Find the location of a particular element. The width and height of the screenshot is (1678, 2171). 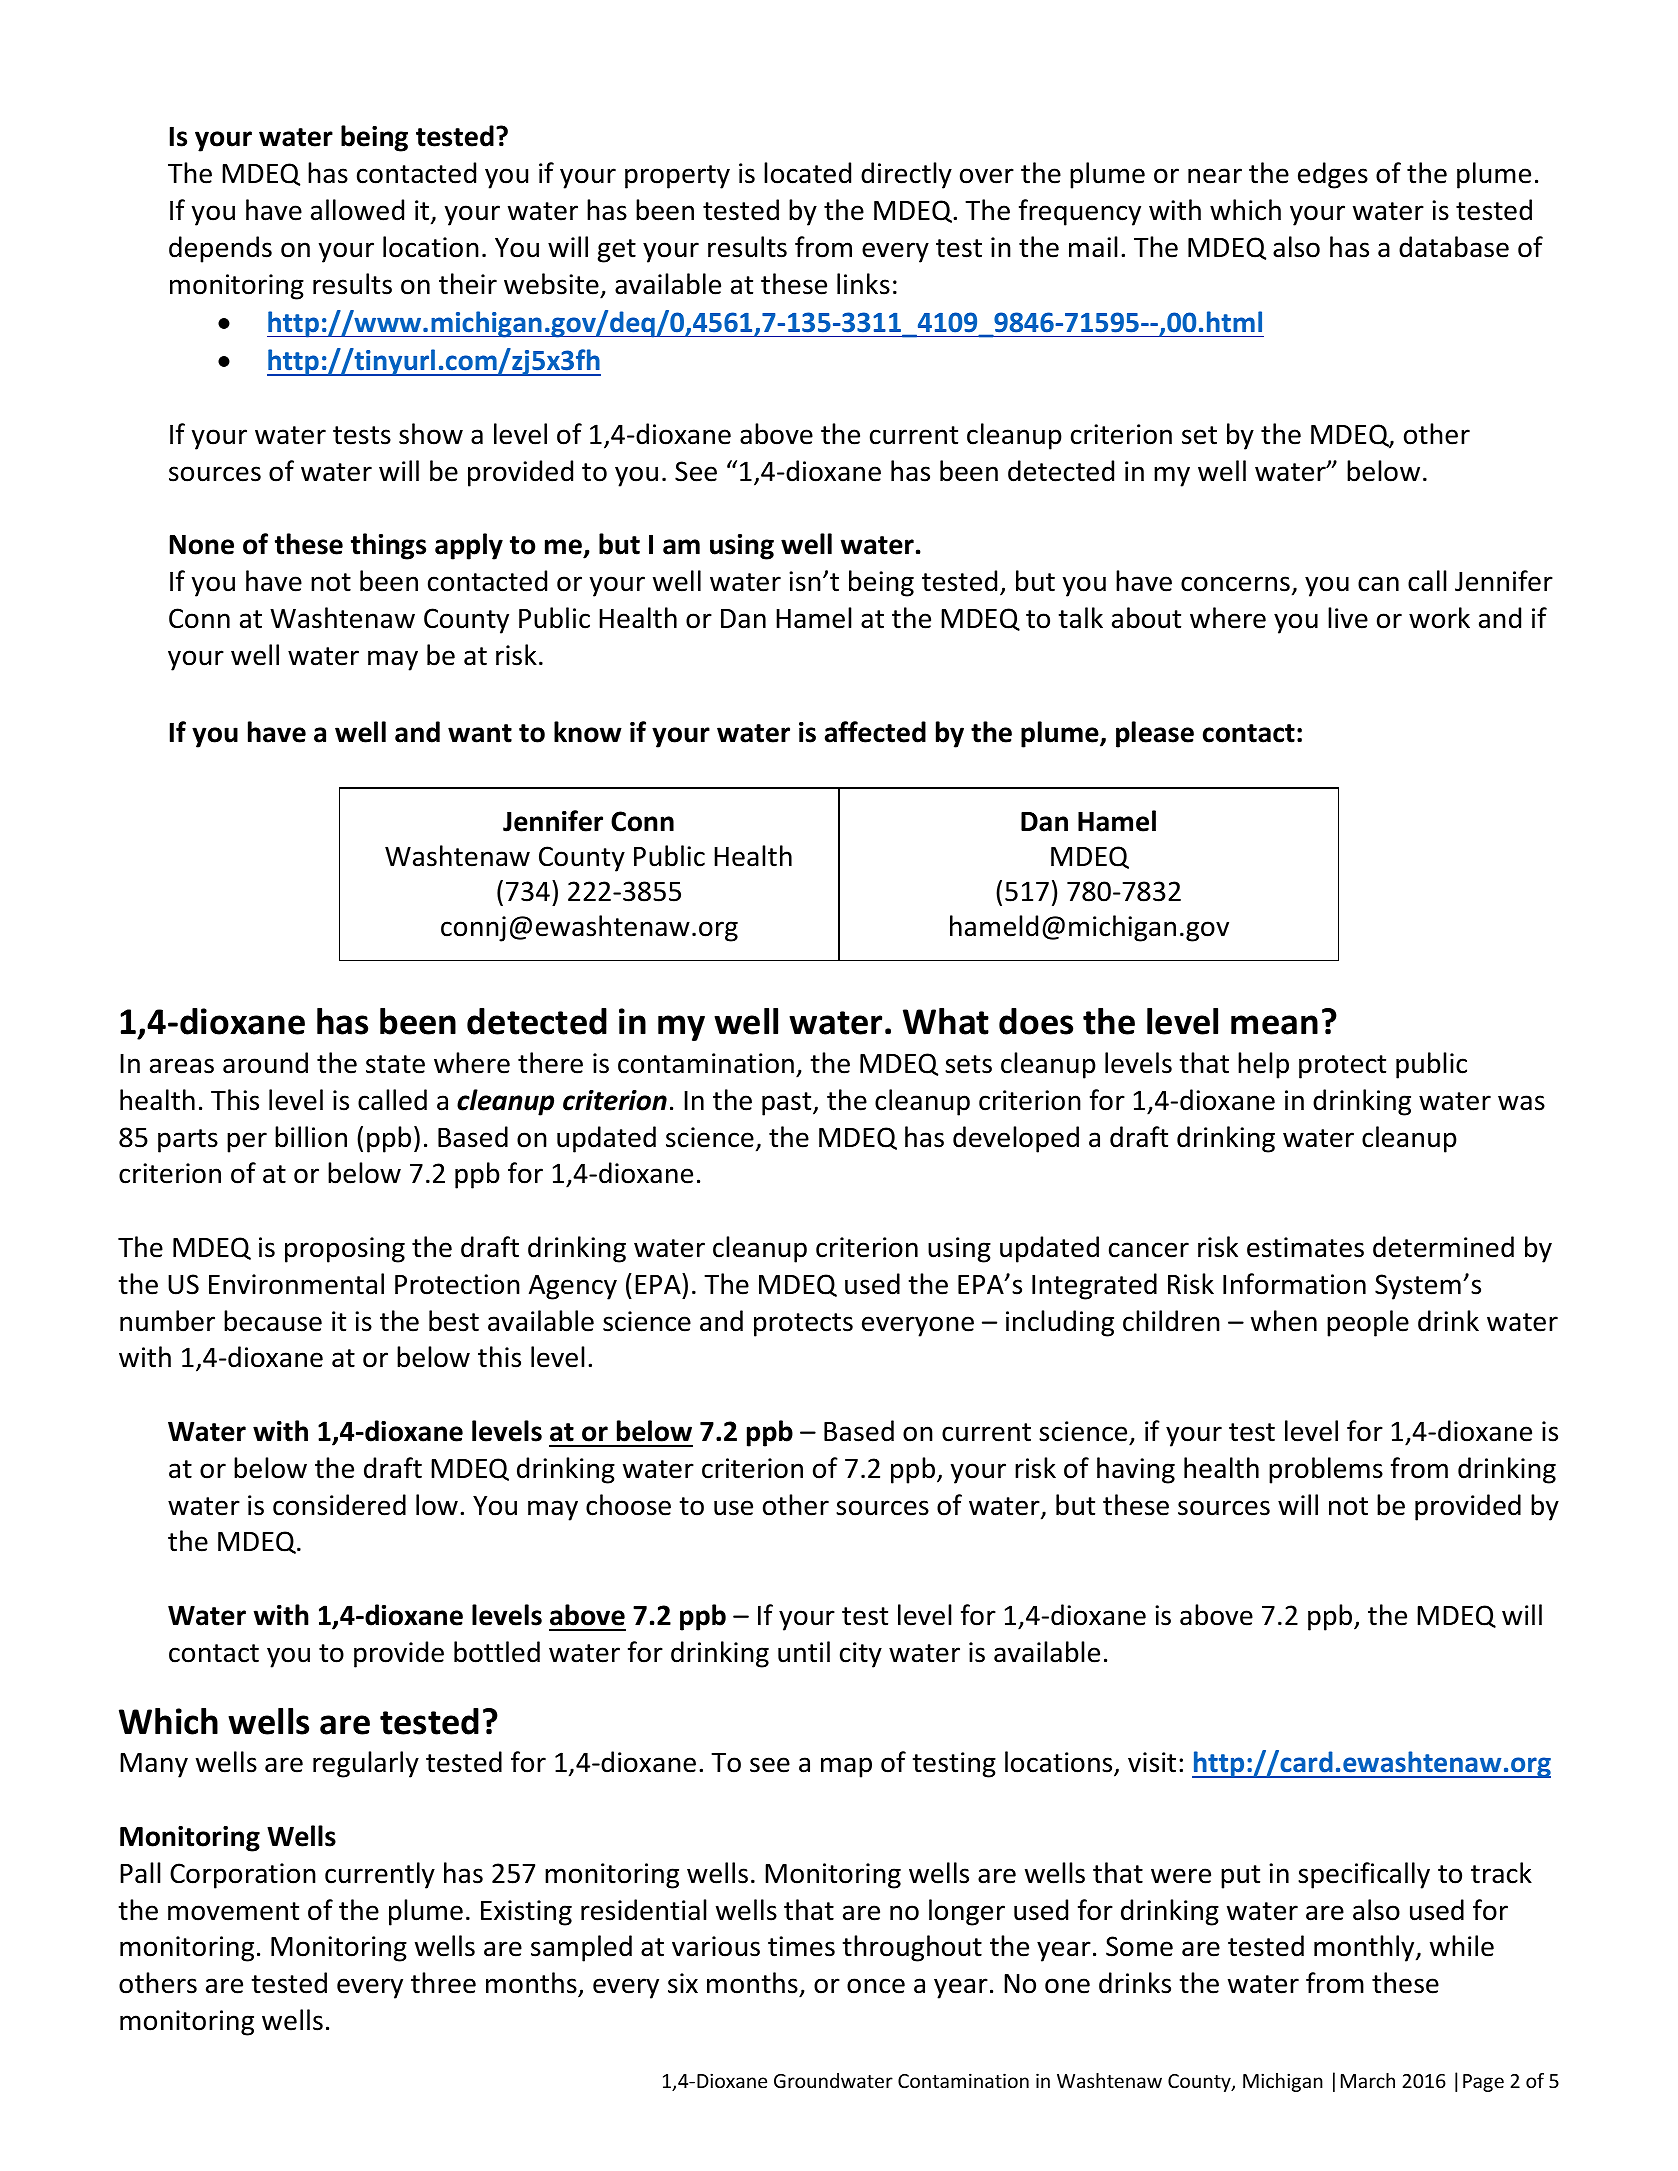

billion is located at coordinates (311, 1137).
